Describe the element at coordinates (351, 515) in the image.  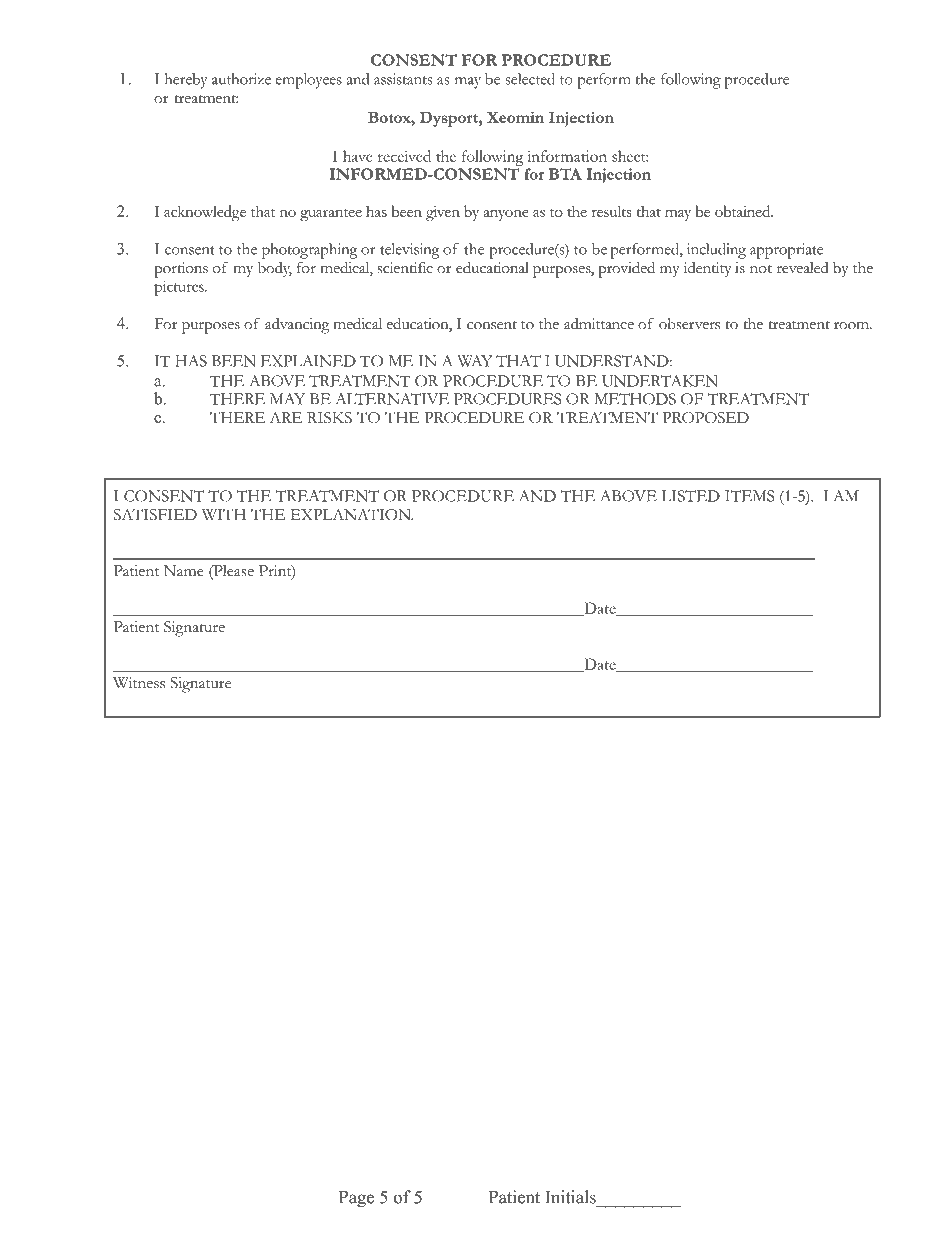
I see `EXPLANATION` at that location.
